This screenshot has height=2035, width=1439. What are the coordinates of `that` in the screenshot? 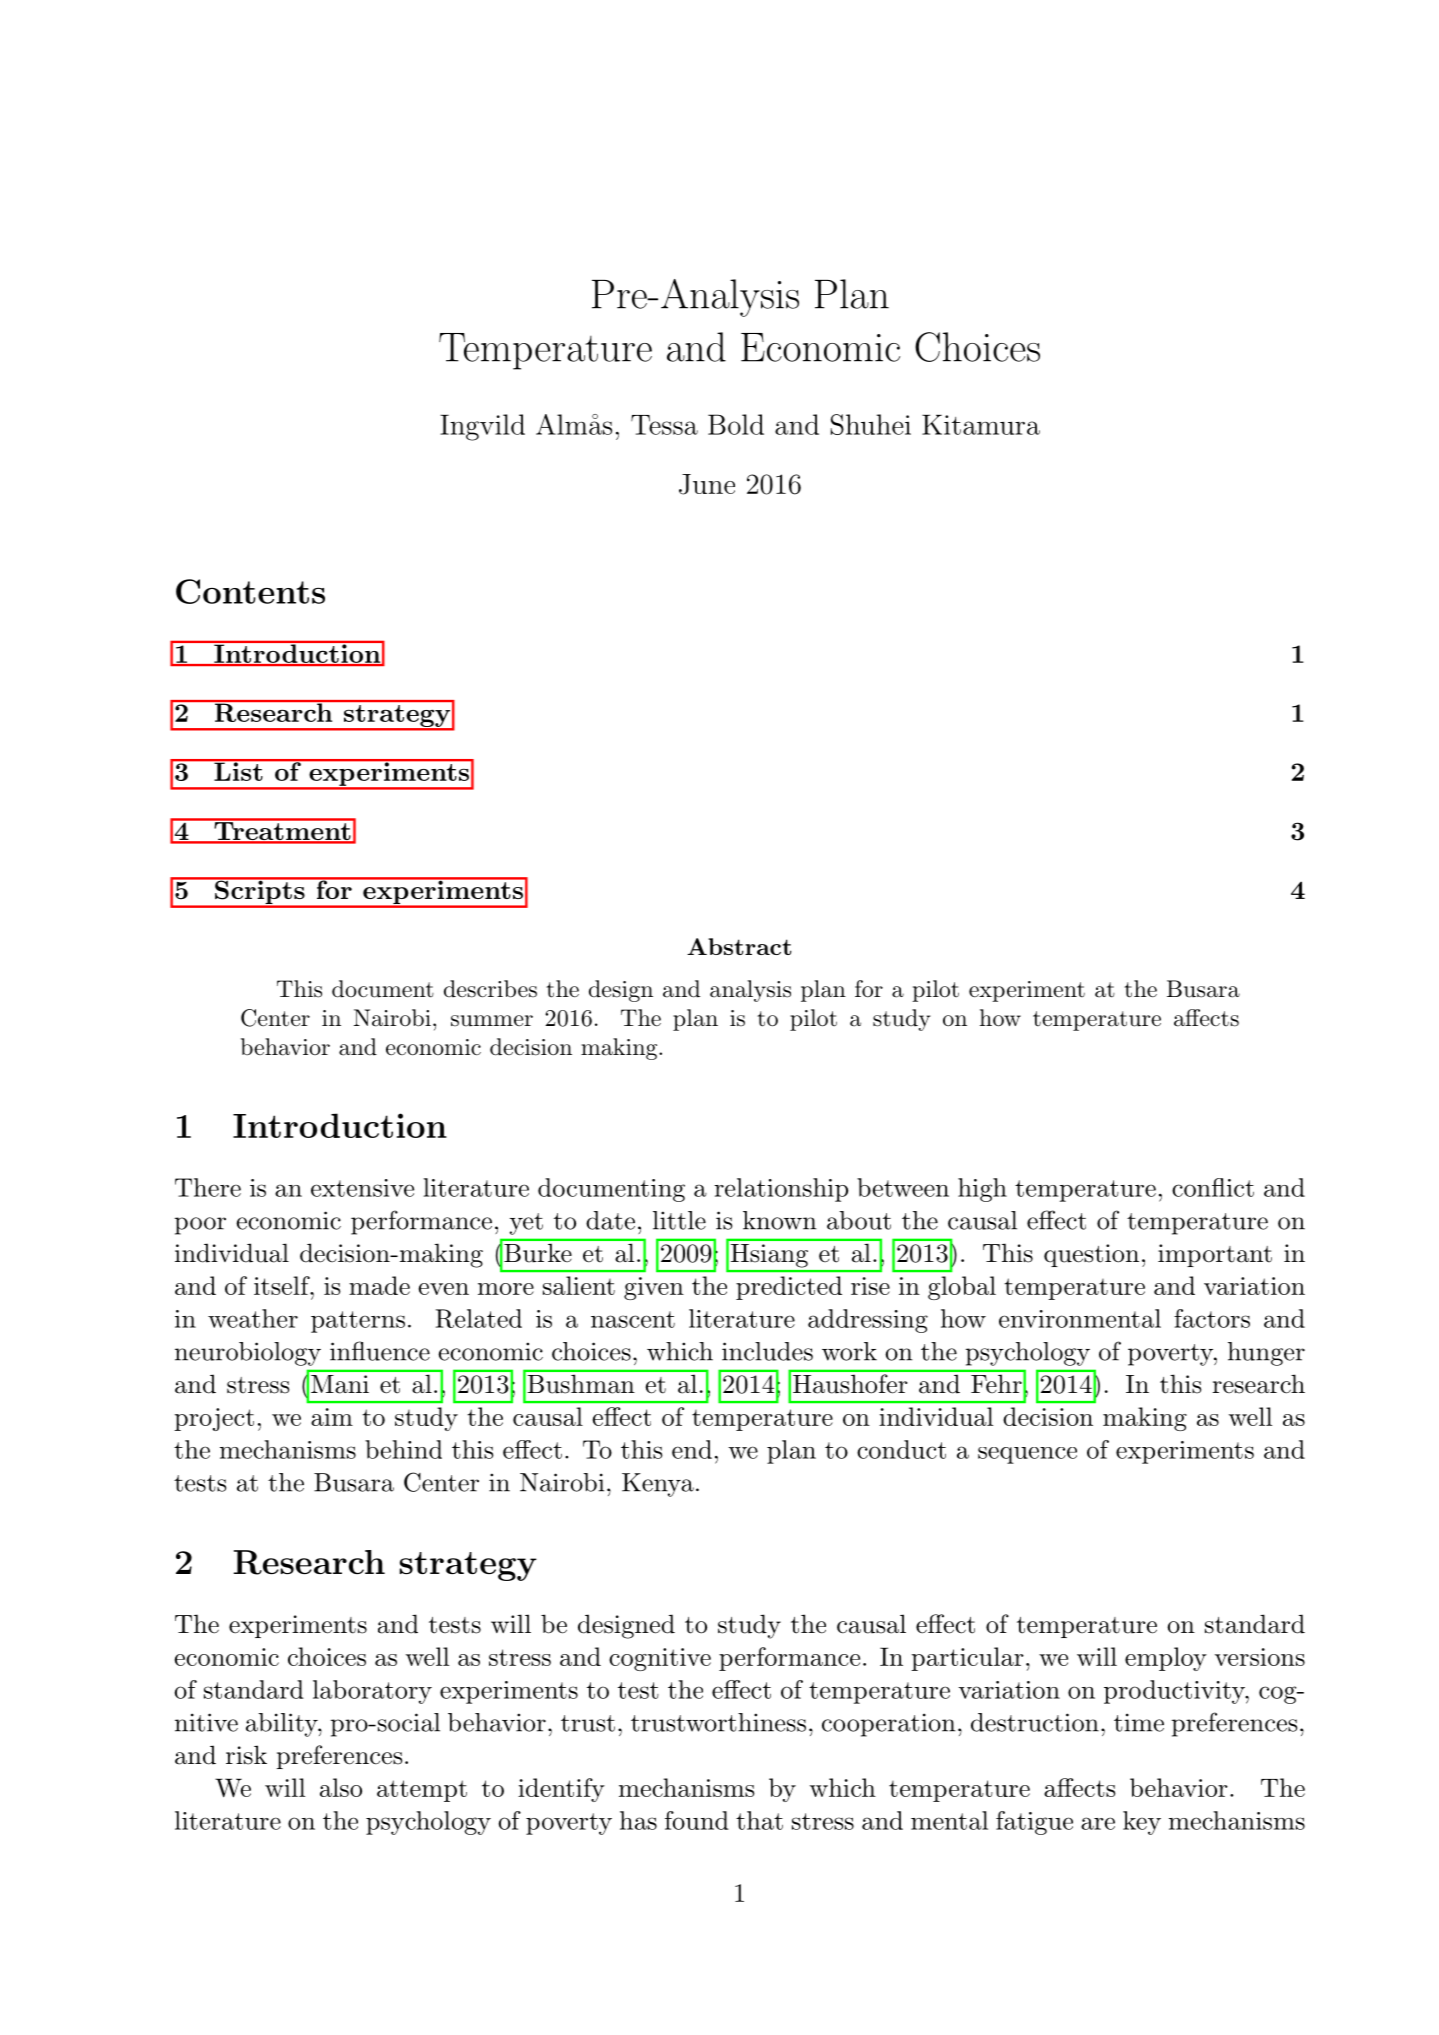 It's located at (759, 1820).
